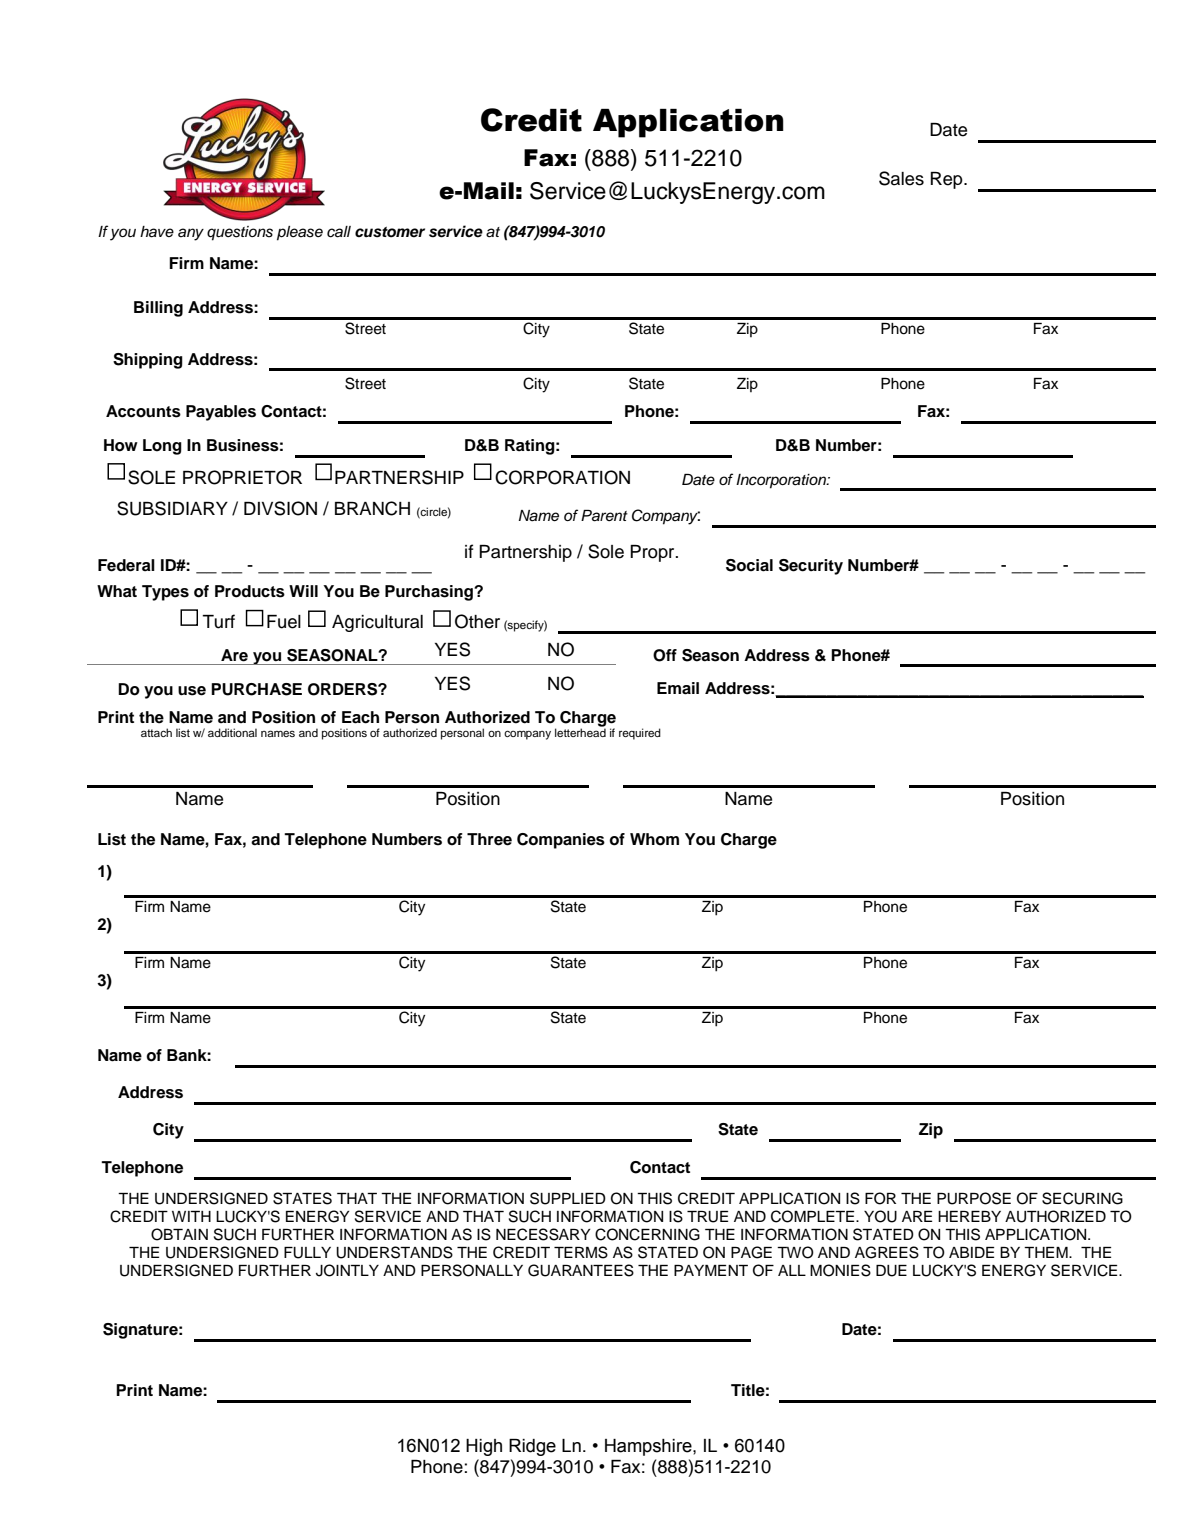 The image size is (1182, 1530). I want to click on questions, so click(240, 233).
